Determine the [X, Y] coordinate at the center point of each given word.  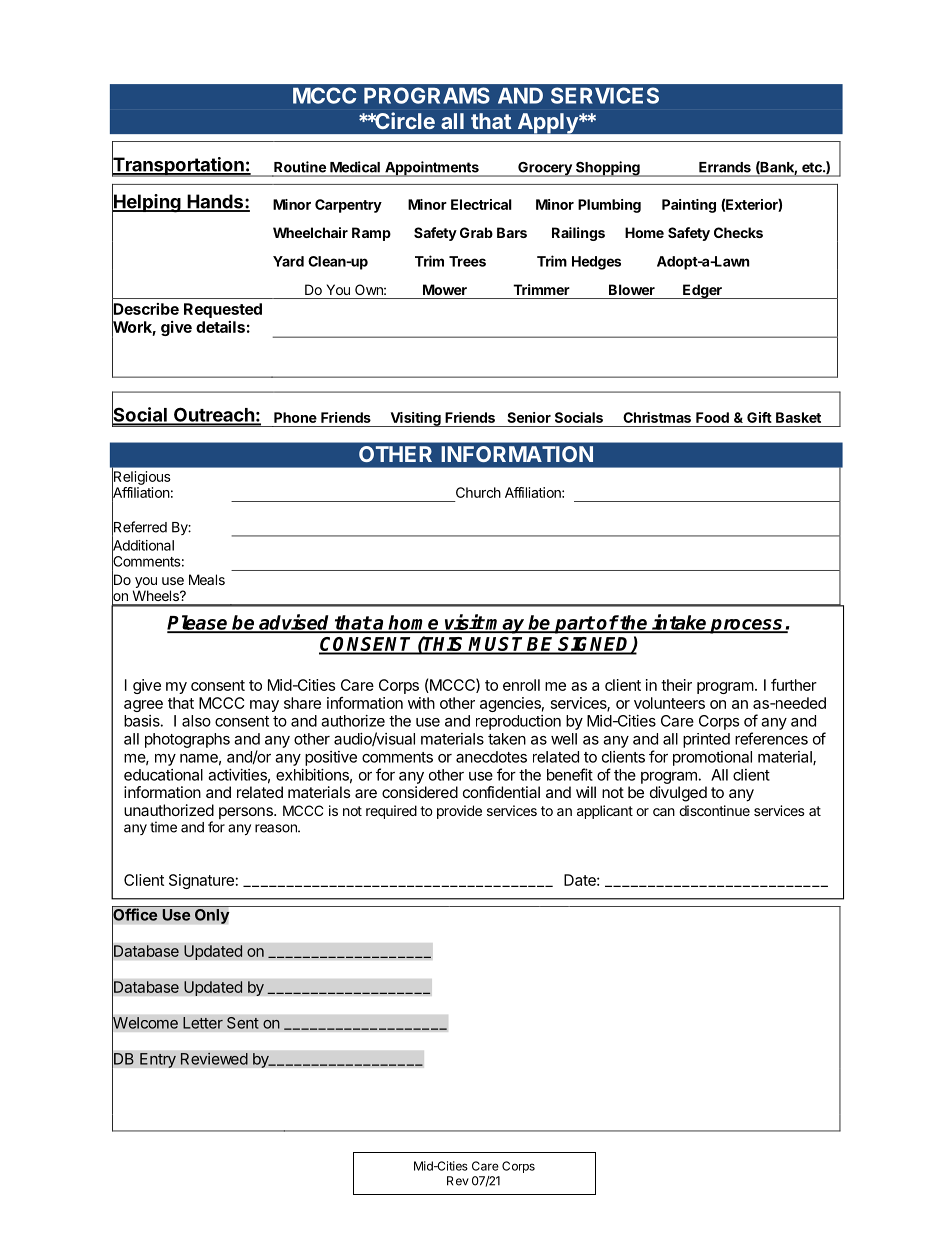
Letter [203, 1023]
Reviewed [214, 1058]
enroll [521, 685]
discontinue [714, 810]
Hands [215, 202]
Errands [725, 167]
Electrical [481, 204]
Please [198, 623]
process [747, 626]
